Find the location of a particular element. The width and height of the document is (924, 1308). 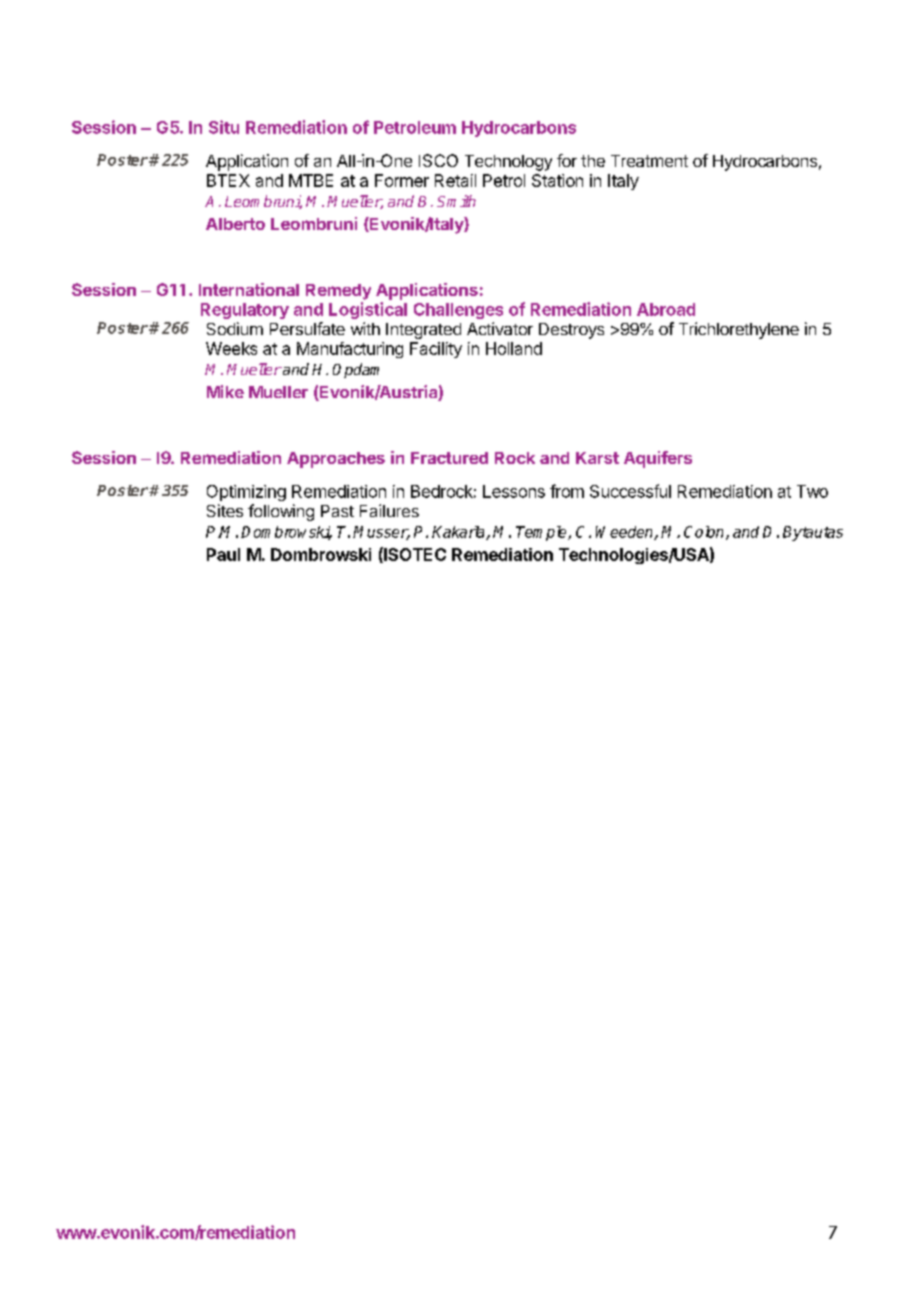

Situ is located at coordinates (224, 127).
